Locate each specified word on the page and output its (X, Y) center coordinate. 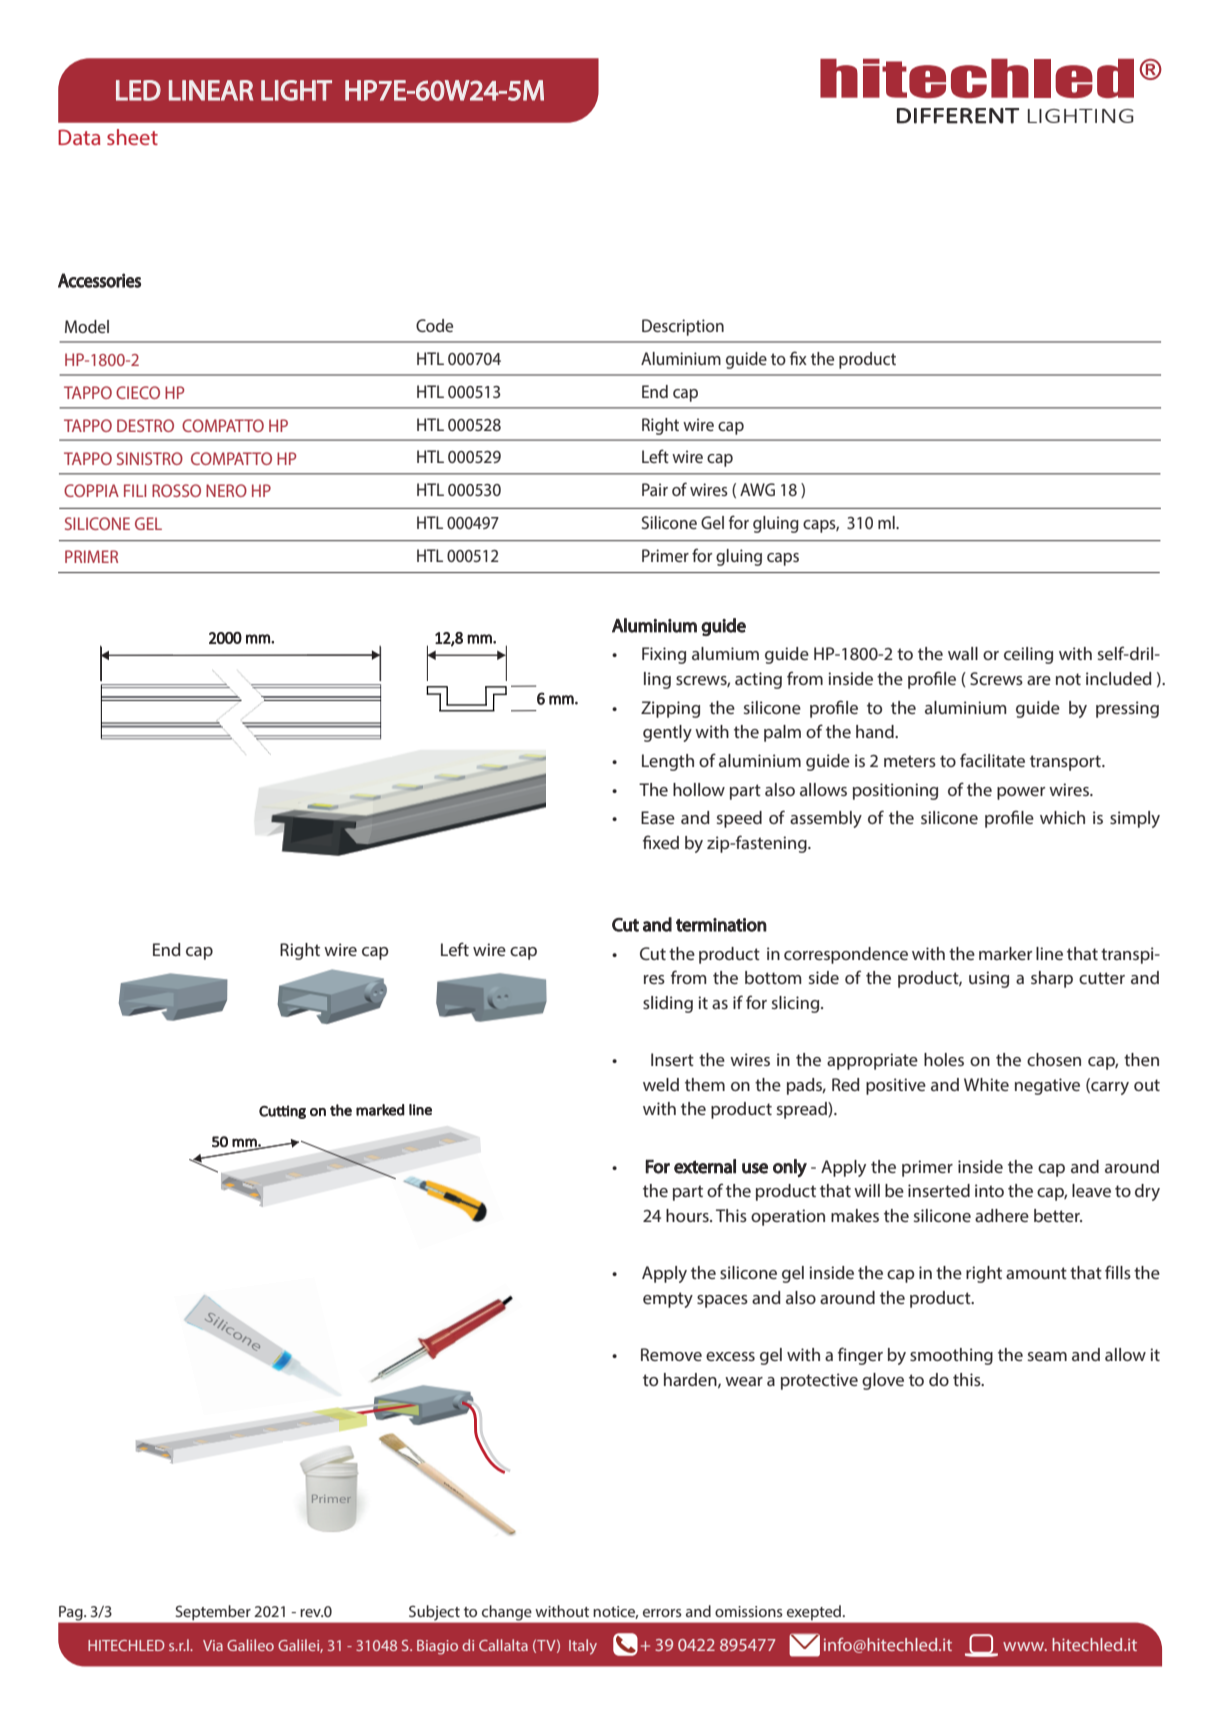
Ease (658, 817)
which (1062, 817)
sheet (132, 137)
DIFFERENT (958, 116)
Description (683, 327)
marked (380, 1110)
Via (213, 1645)
